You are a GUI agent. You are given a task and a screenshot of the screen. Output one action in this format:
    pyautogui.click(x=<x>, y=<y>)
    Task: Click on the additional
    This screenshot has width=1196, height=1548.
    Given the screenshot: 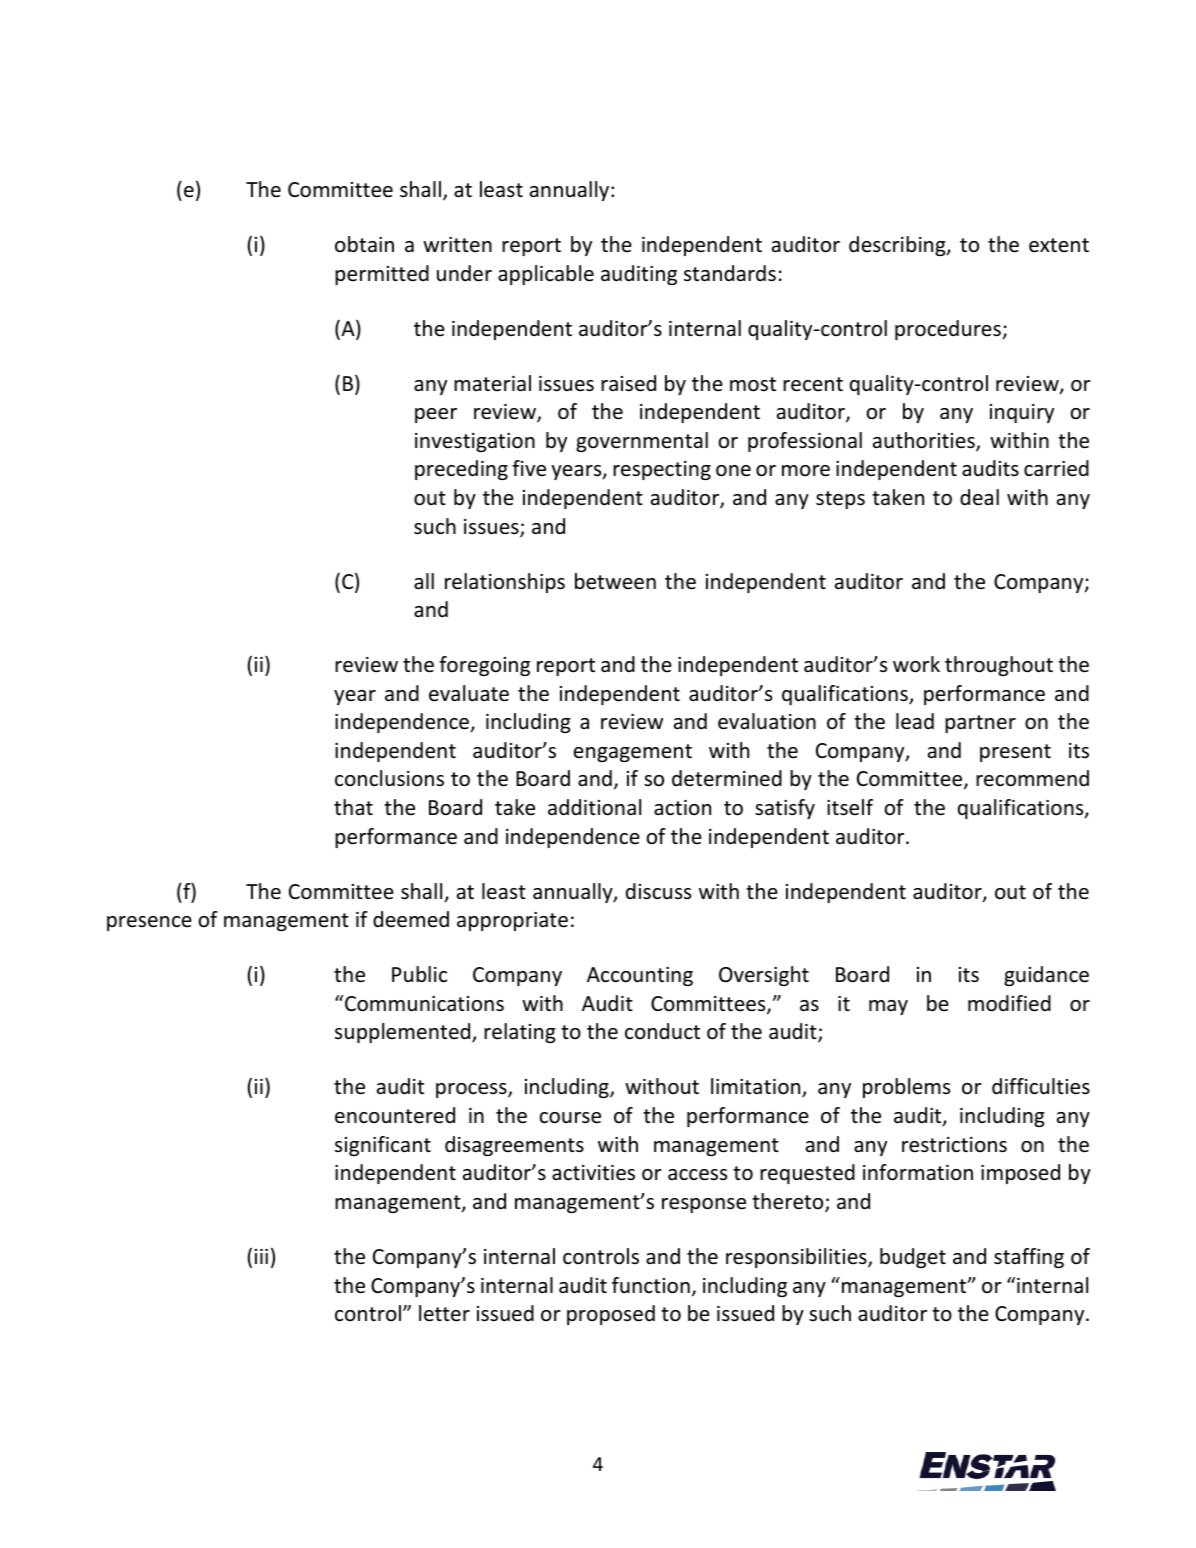 What is the action you would take?
    pyautogui.click(x=594, y=807)
